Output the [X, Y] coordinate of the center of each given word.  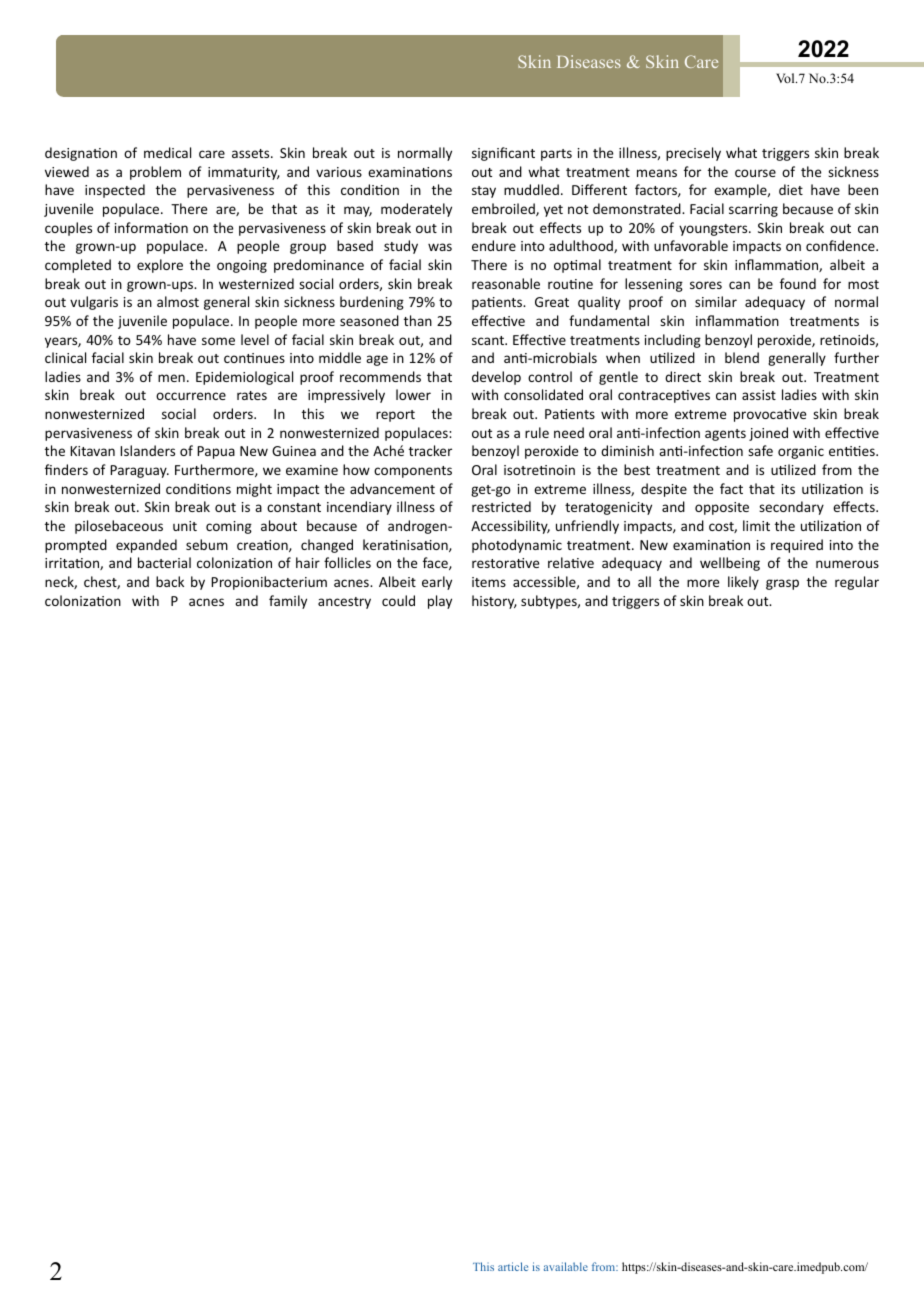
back [170, 581]
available [566, 1266]
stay [484, 192]
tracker [430, 450]
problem [155, 173]
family [288, 602]
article [513, 1266]
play [440, 602]
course [755, 173]
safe [760, 450]
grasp [782, 584]
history [494, 602]
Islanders [147, 450]
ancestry [344, 603]
